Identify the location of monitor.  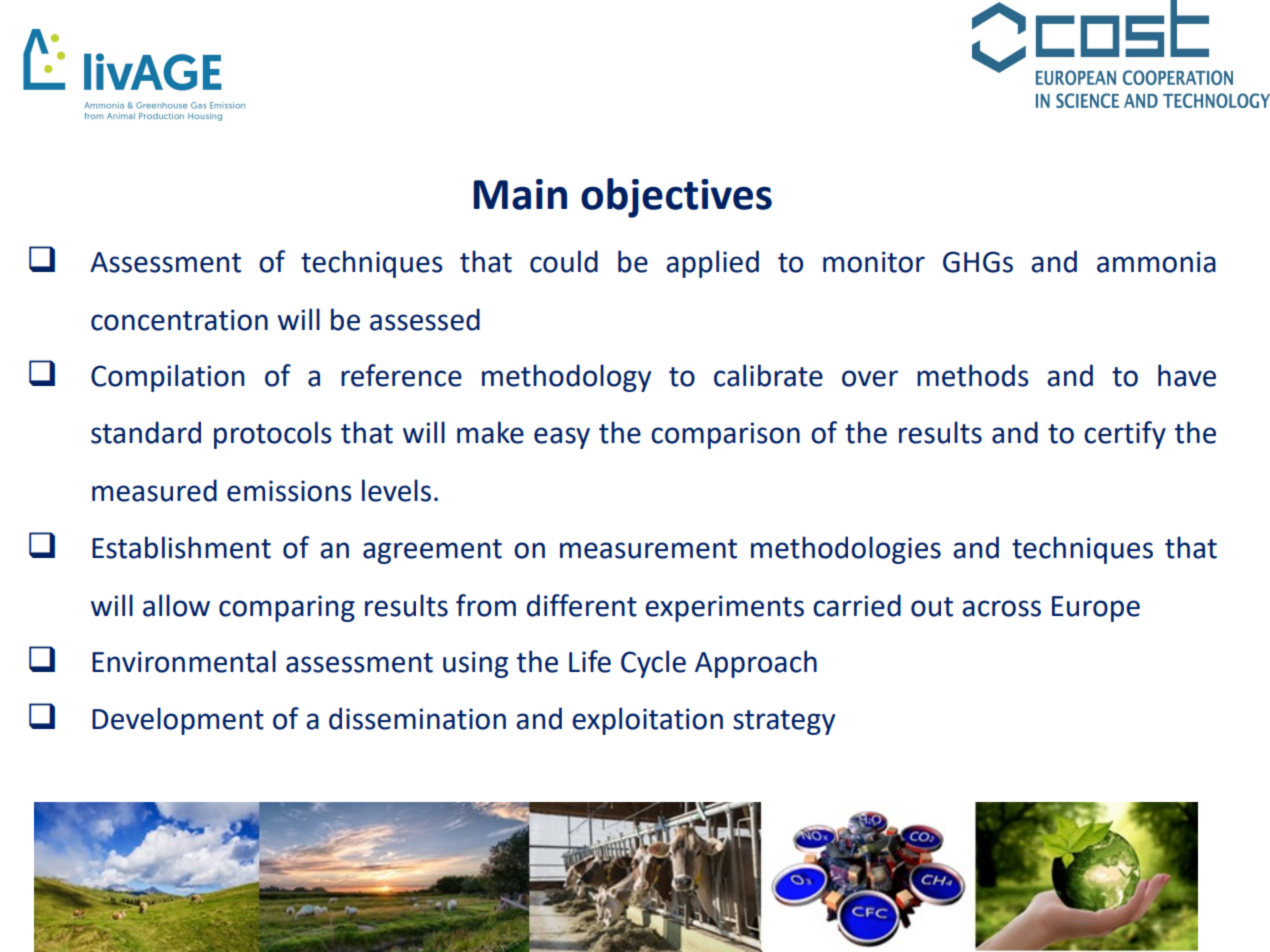
(874, 262).
